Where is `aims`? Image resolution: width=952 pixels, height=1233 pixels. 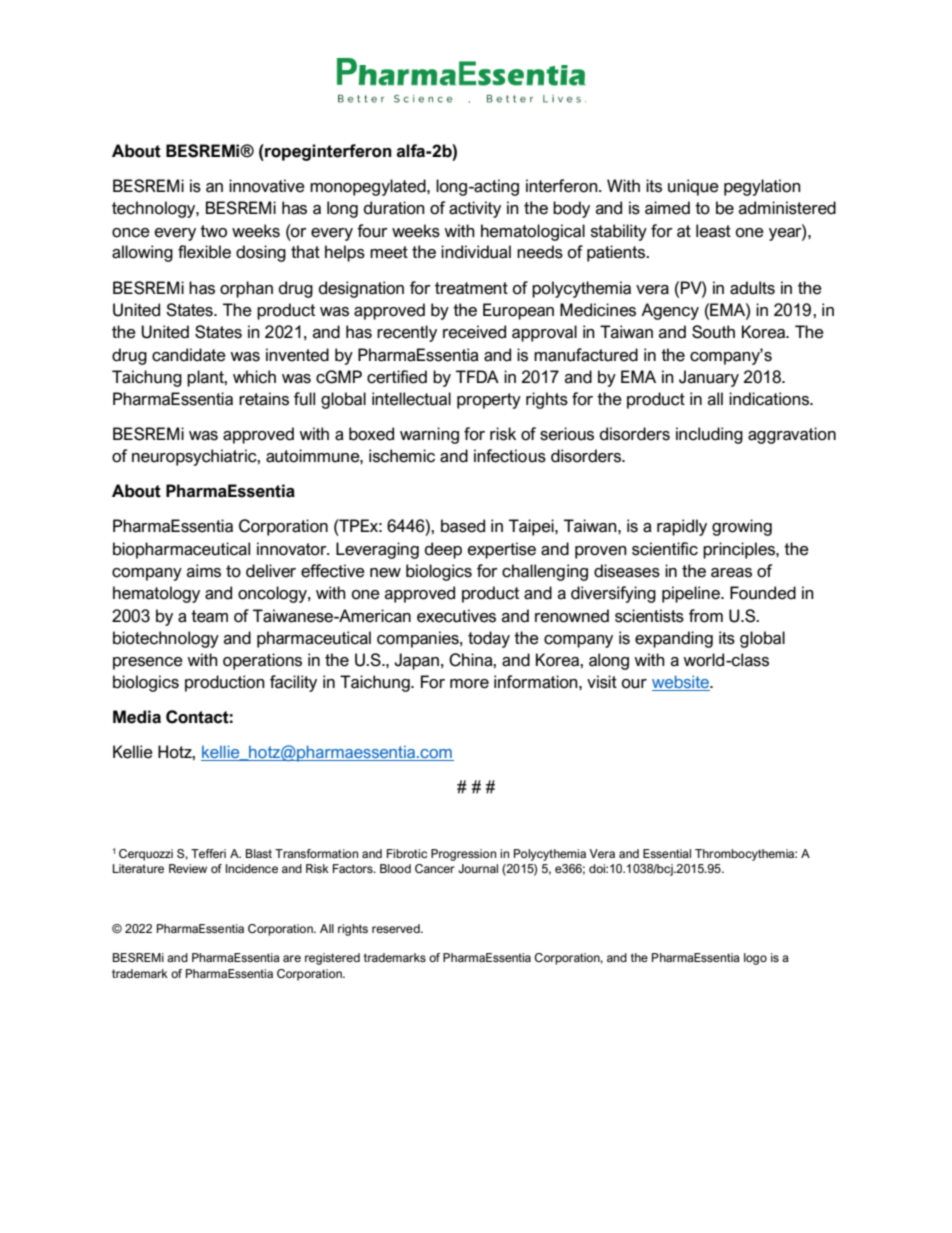
aims is located at coordinates (204, 571).
